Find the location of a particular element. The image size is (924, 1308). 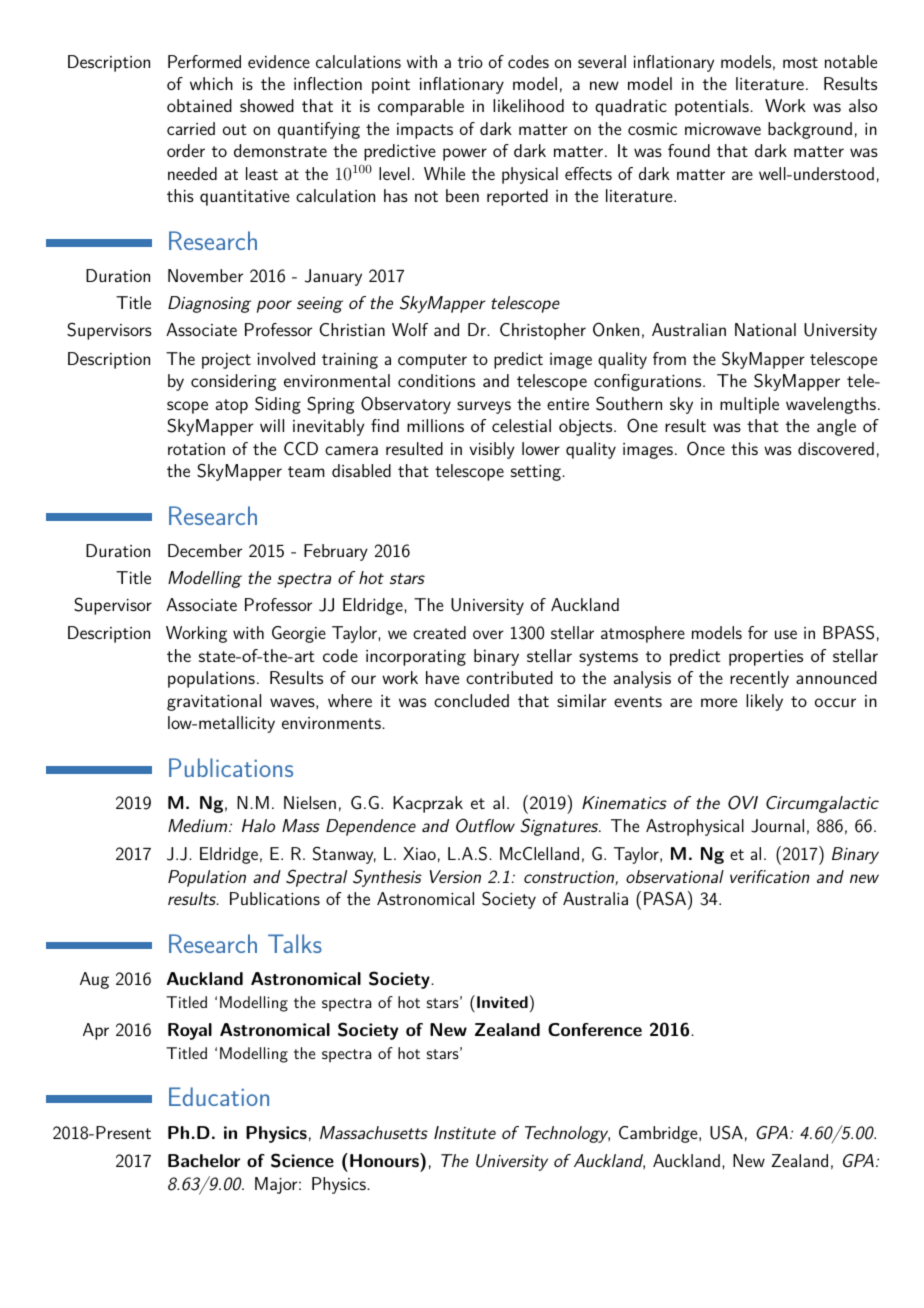

Institute is located at coordinates (465, 1132).
